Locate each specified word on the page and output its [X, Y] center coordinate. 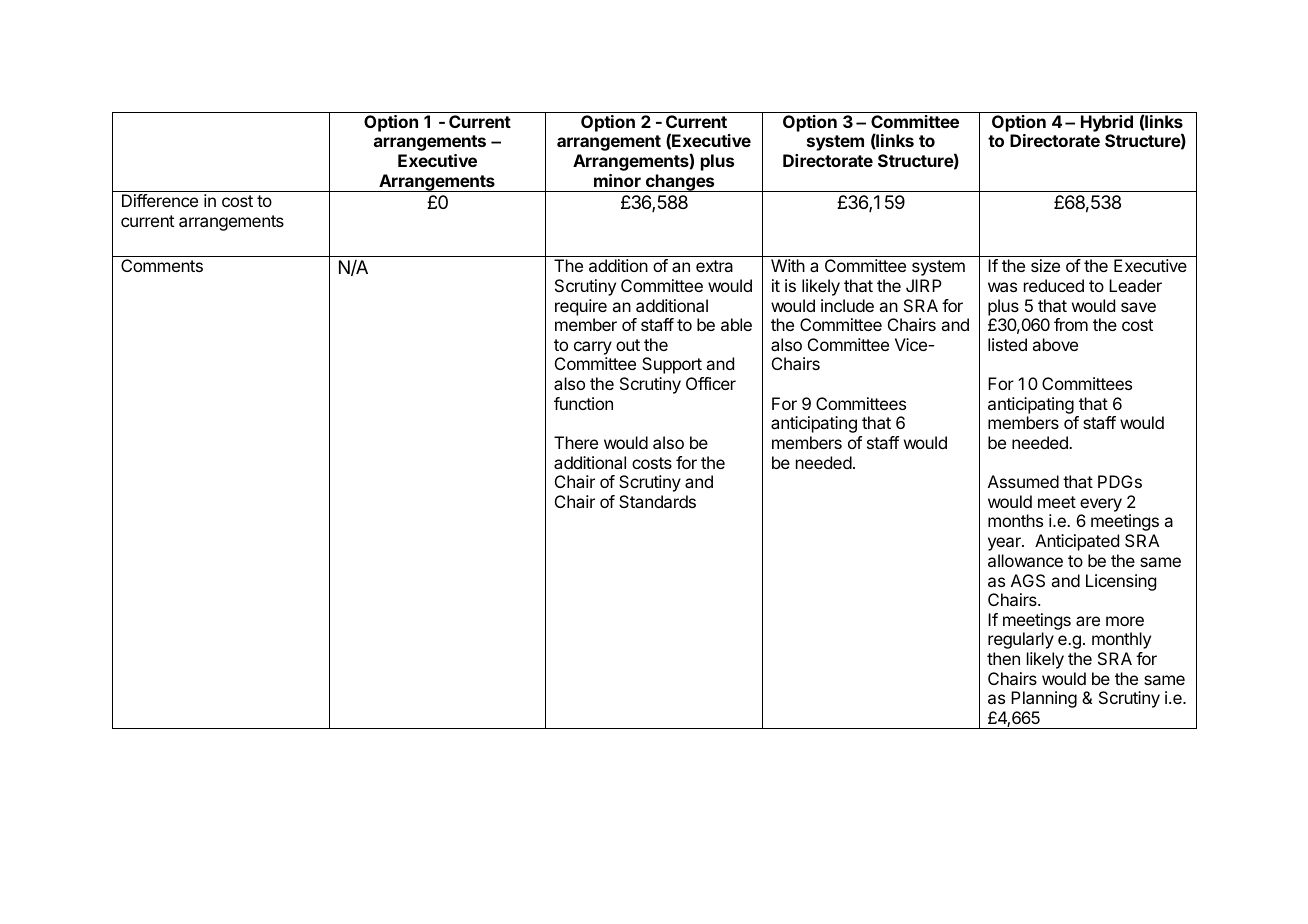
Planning [1044, 699]
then [1003, 658]
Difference [160, 200]
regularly [1021, 640]
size [1045, 265]
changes [680, 183]
